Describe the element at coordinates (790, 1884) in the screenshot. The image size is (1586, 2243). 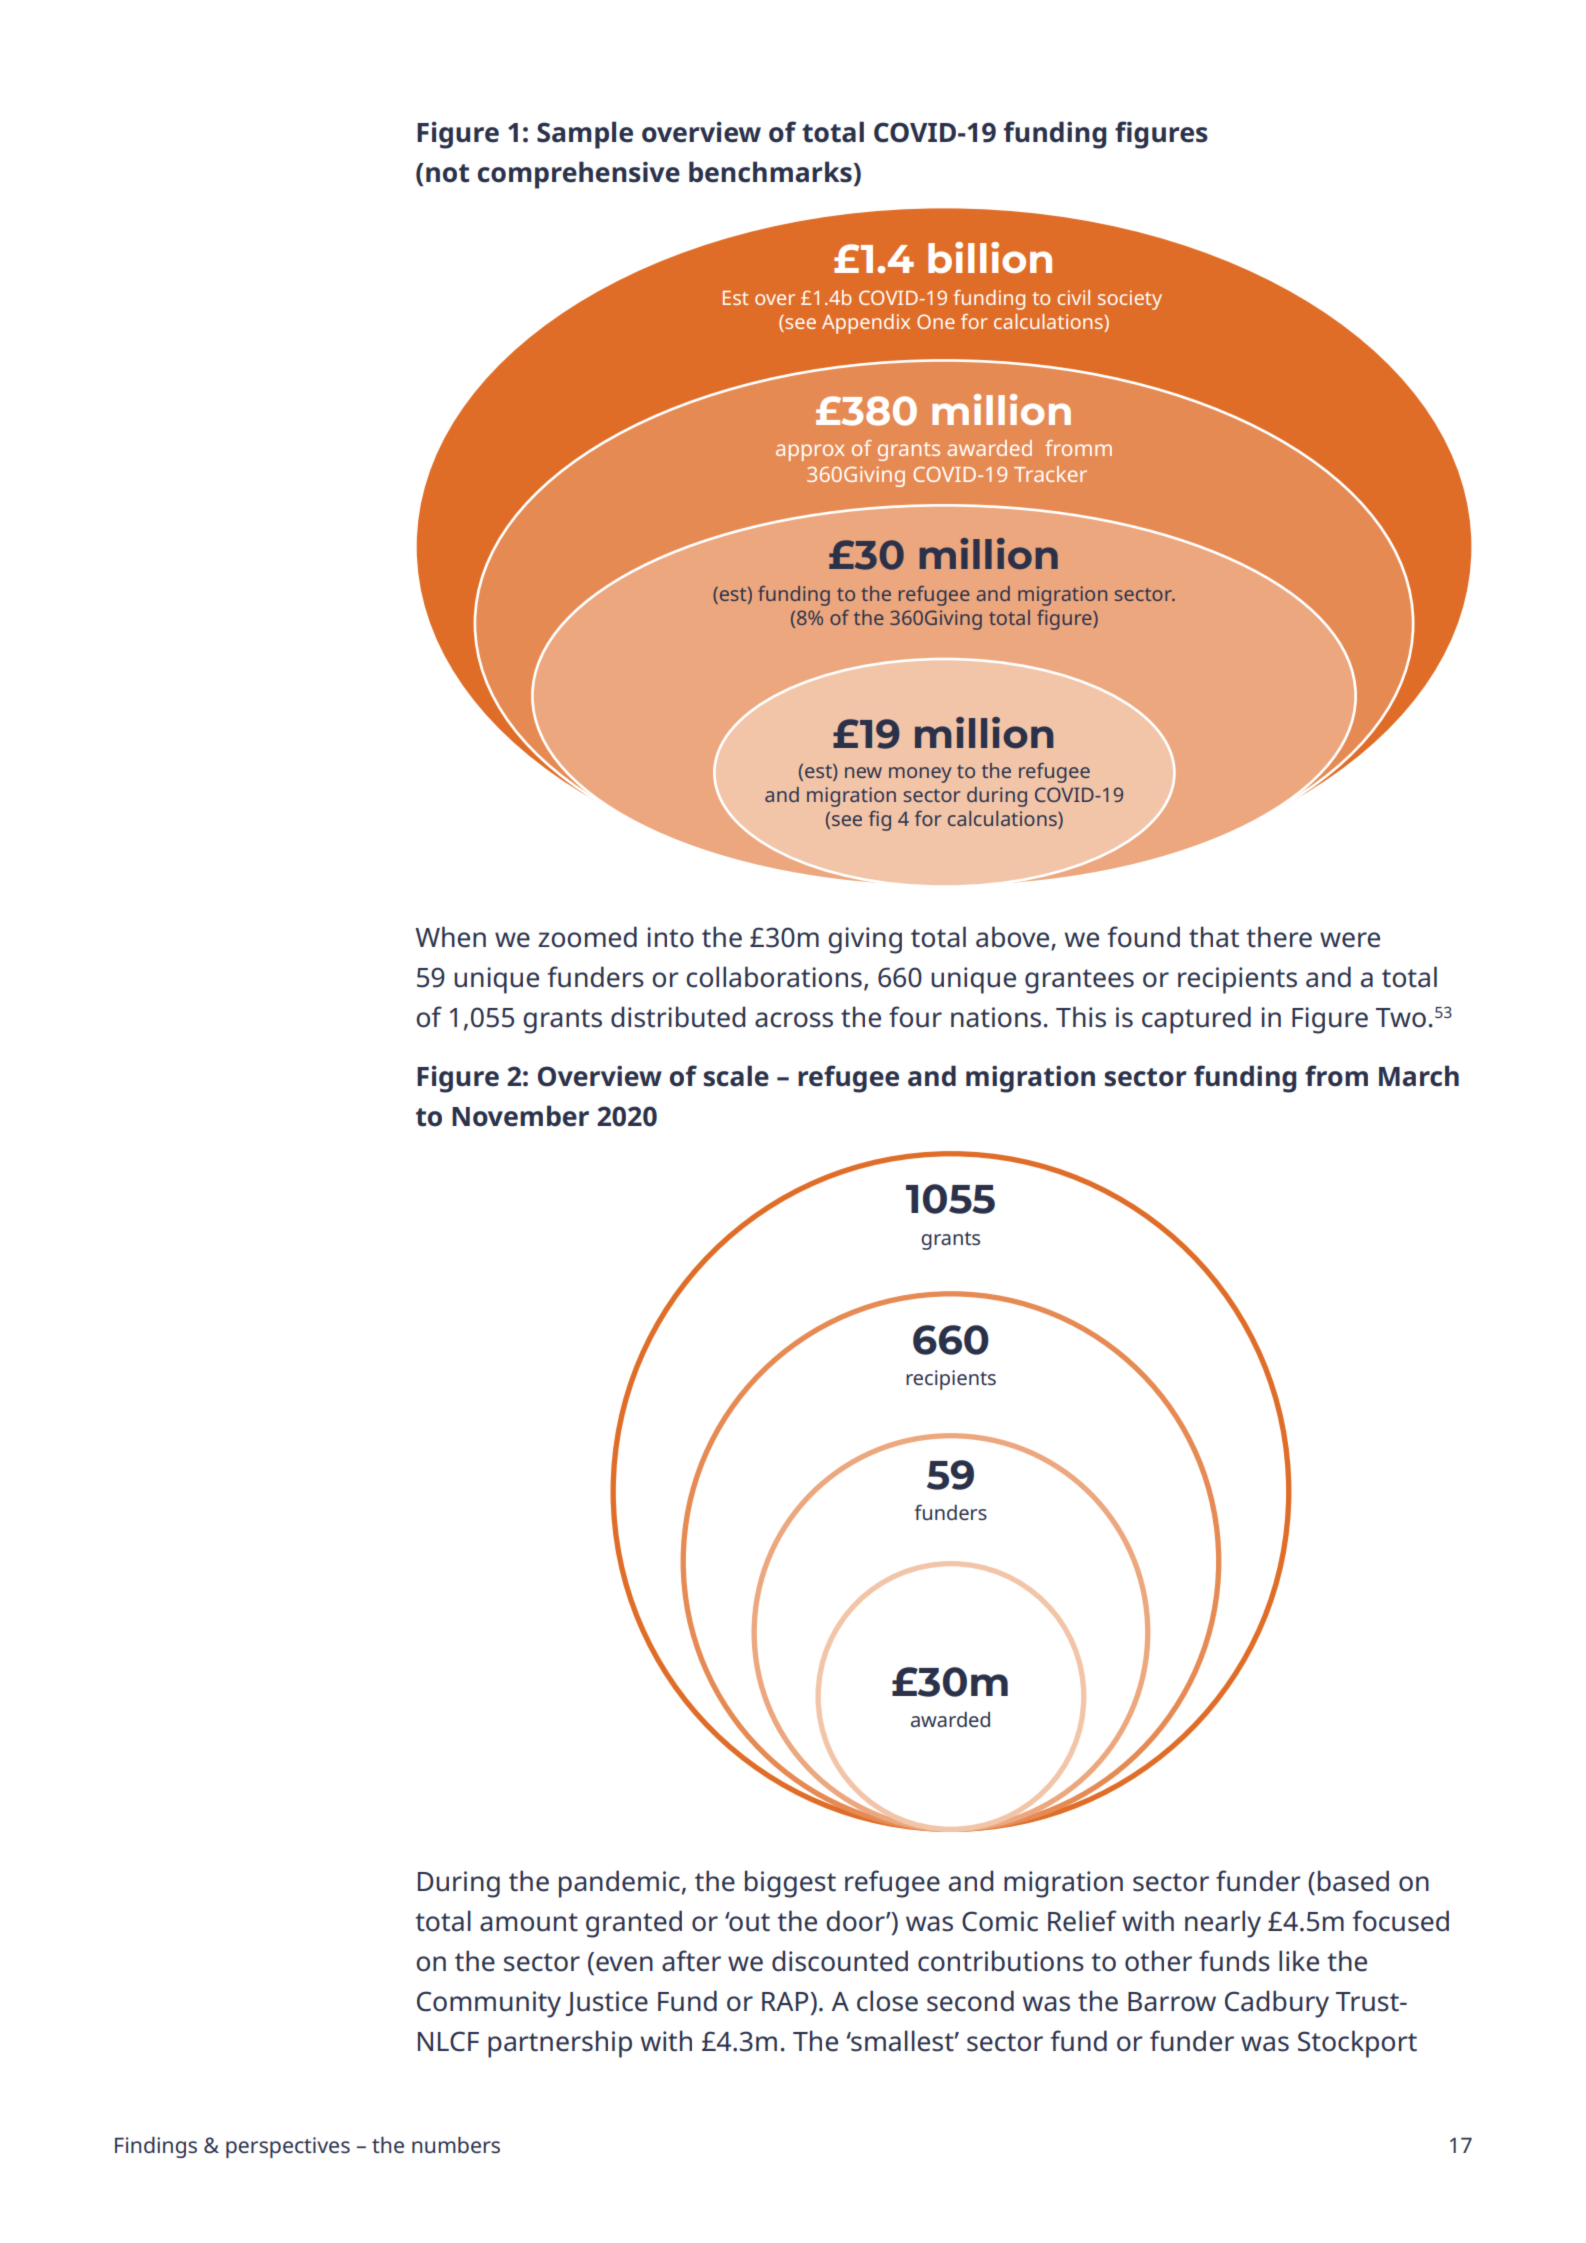
I see `biggest` at that location.
